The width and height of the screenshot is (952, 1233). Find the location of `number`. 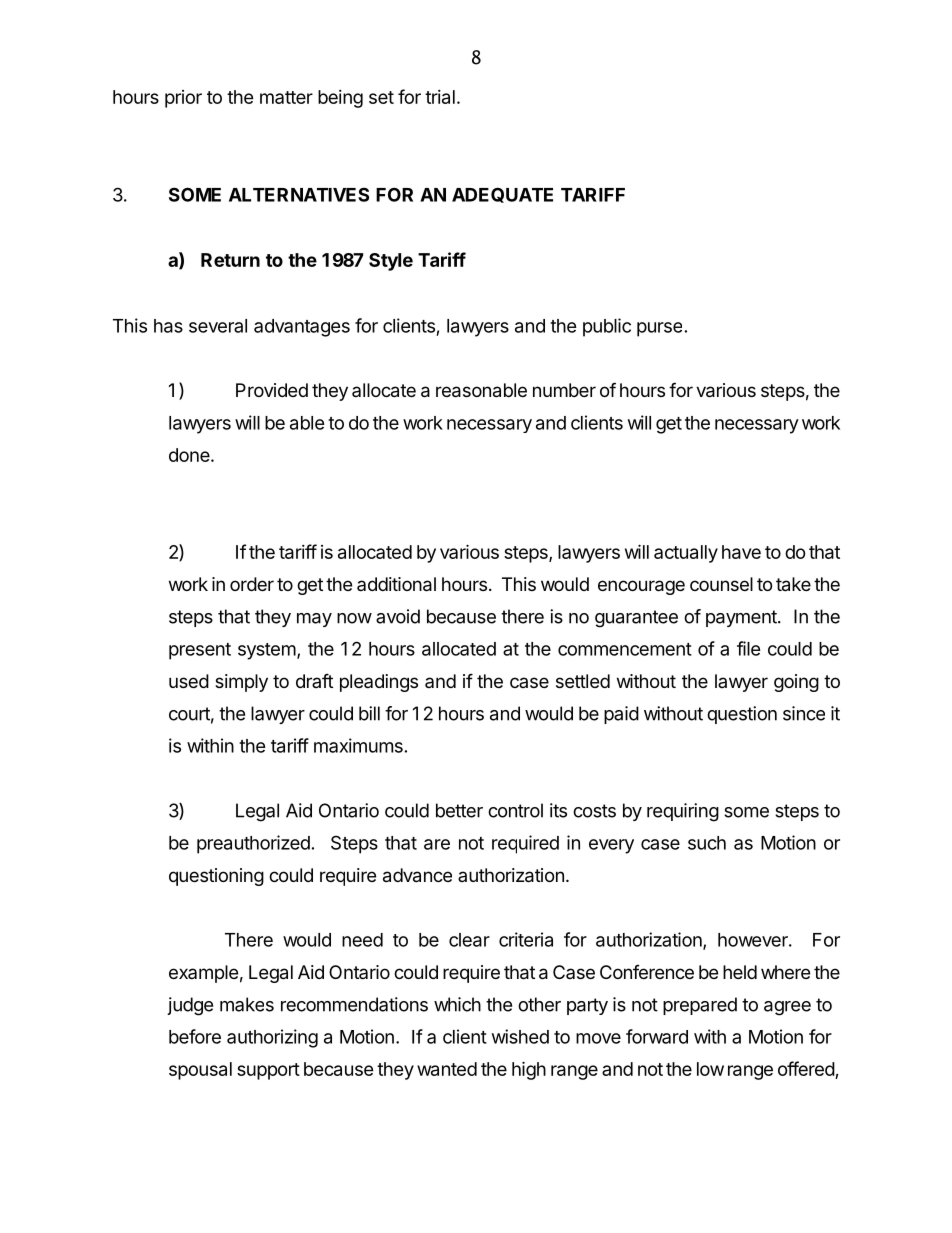

number is located at coordinates (564, 390).
